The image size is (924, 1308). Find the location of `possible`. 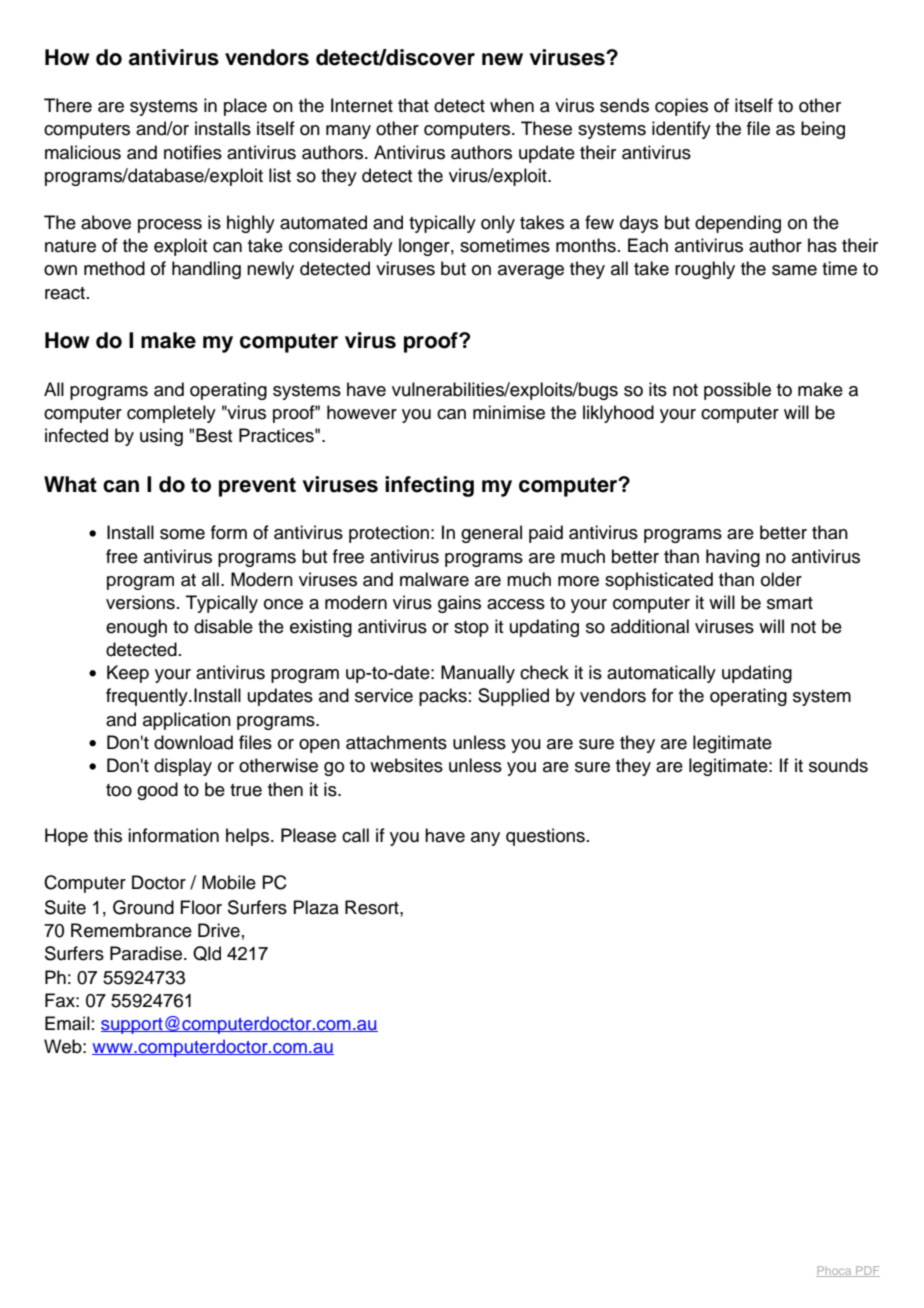

possible is located at coordinates (737, 391).
